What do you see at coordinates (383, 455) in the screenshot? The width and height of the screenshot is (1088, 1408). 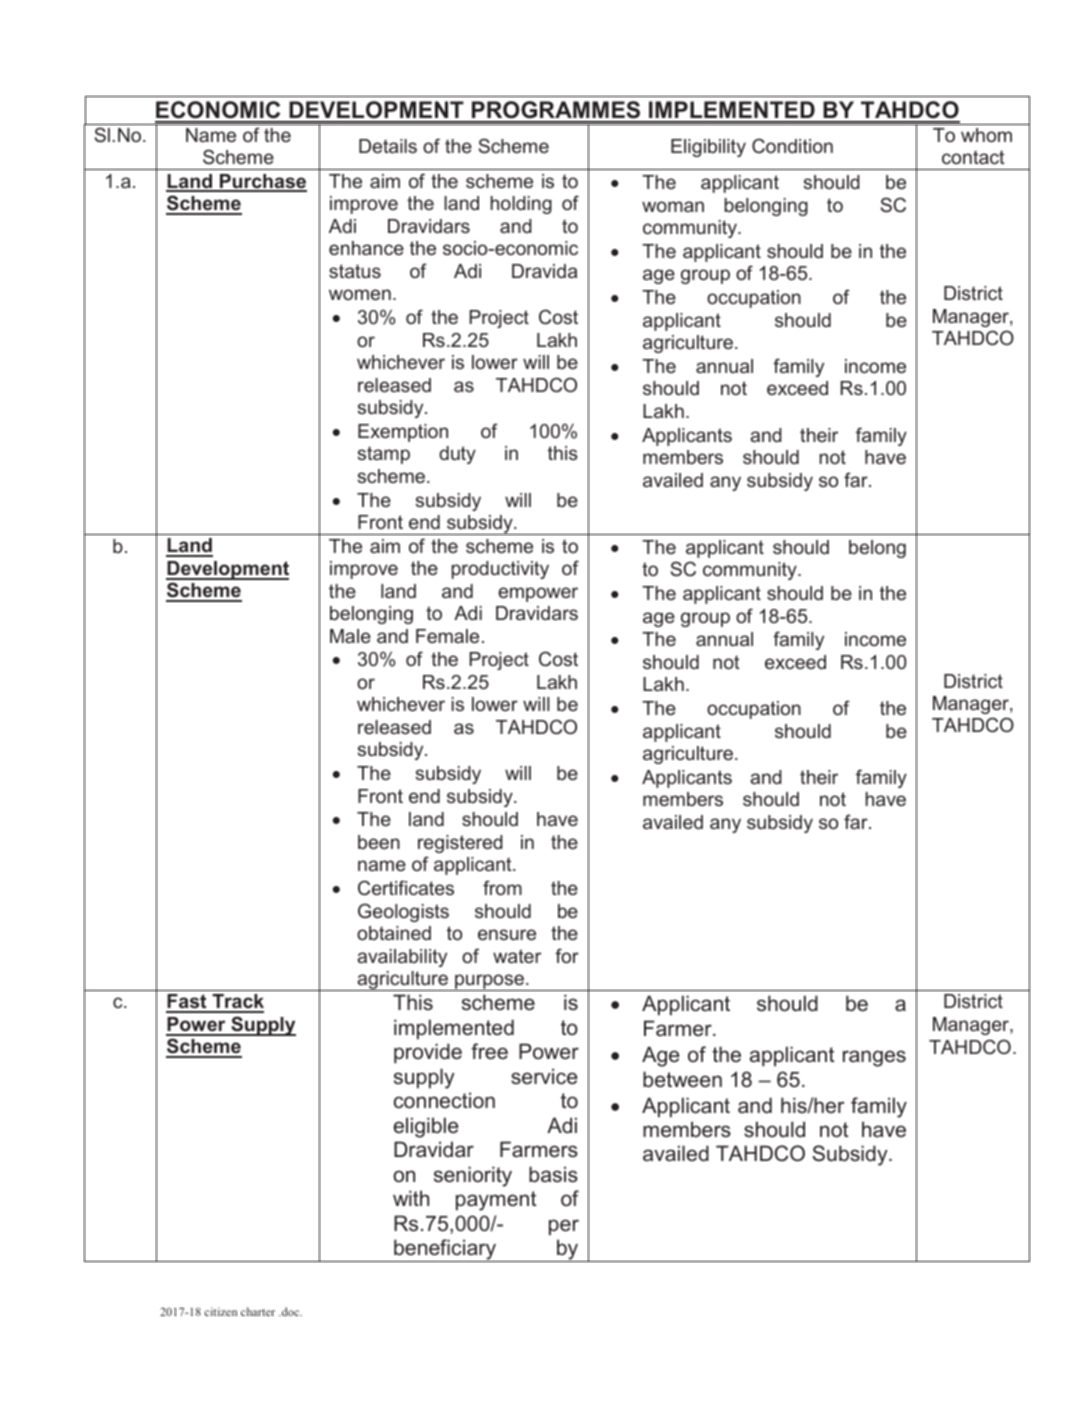 I see `stamp` at bounding box center [383, 455].
